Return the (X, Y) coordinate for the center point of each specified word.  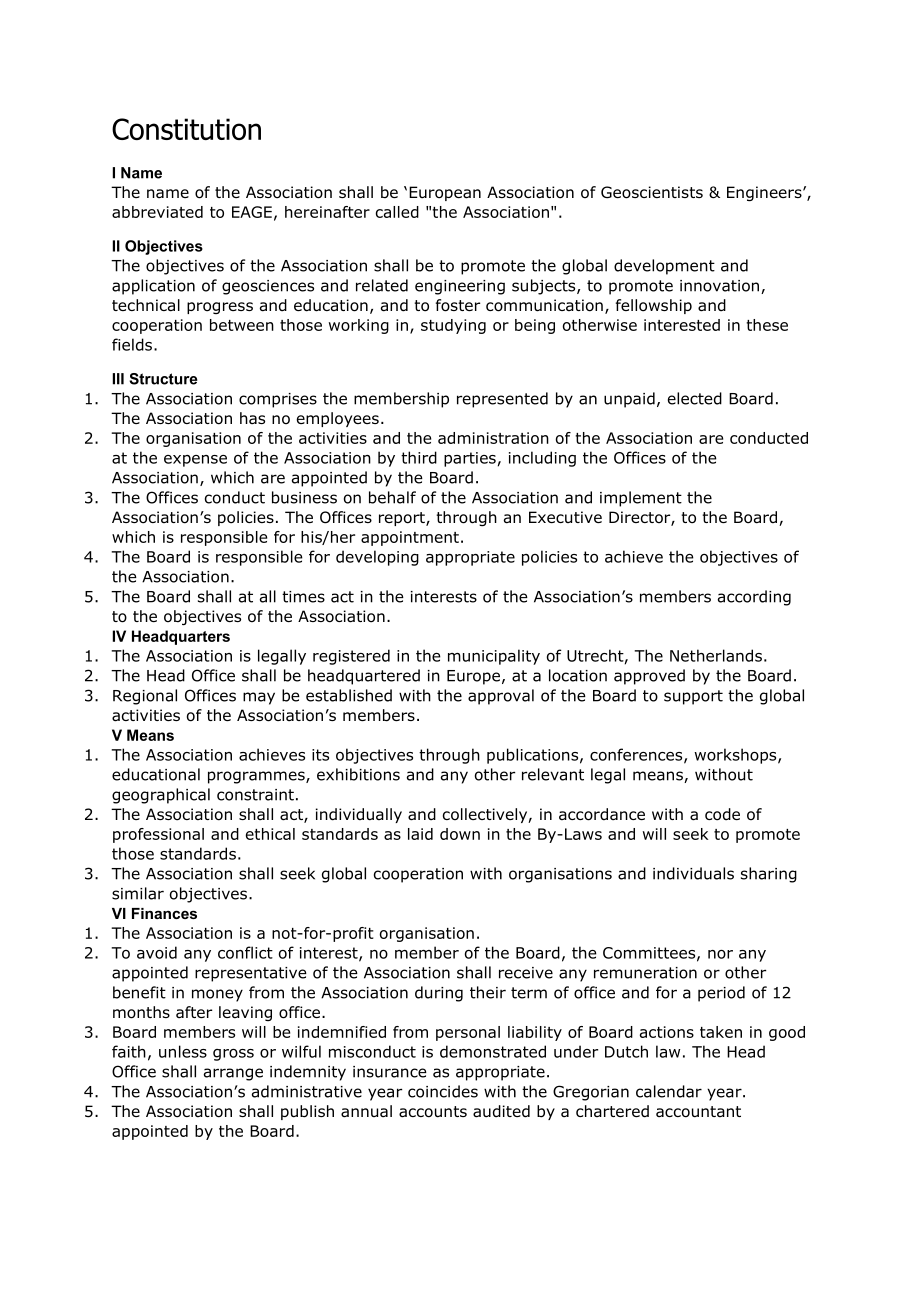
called (397, 212)
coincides (443, 1091)
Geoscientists (652, 192)
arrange (233, 1074)
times (303, 597)
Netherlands (716, 655)
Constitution (186, 129)
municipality (494, 657)
